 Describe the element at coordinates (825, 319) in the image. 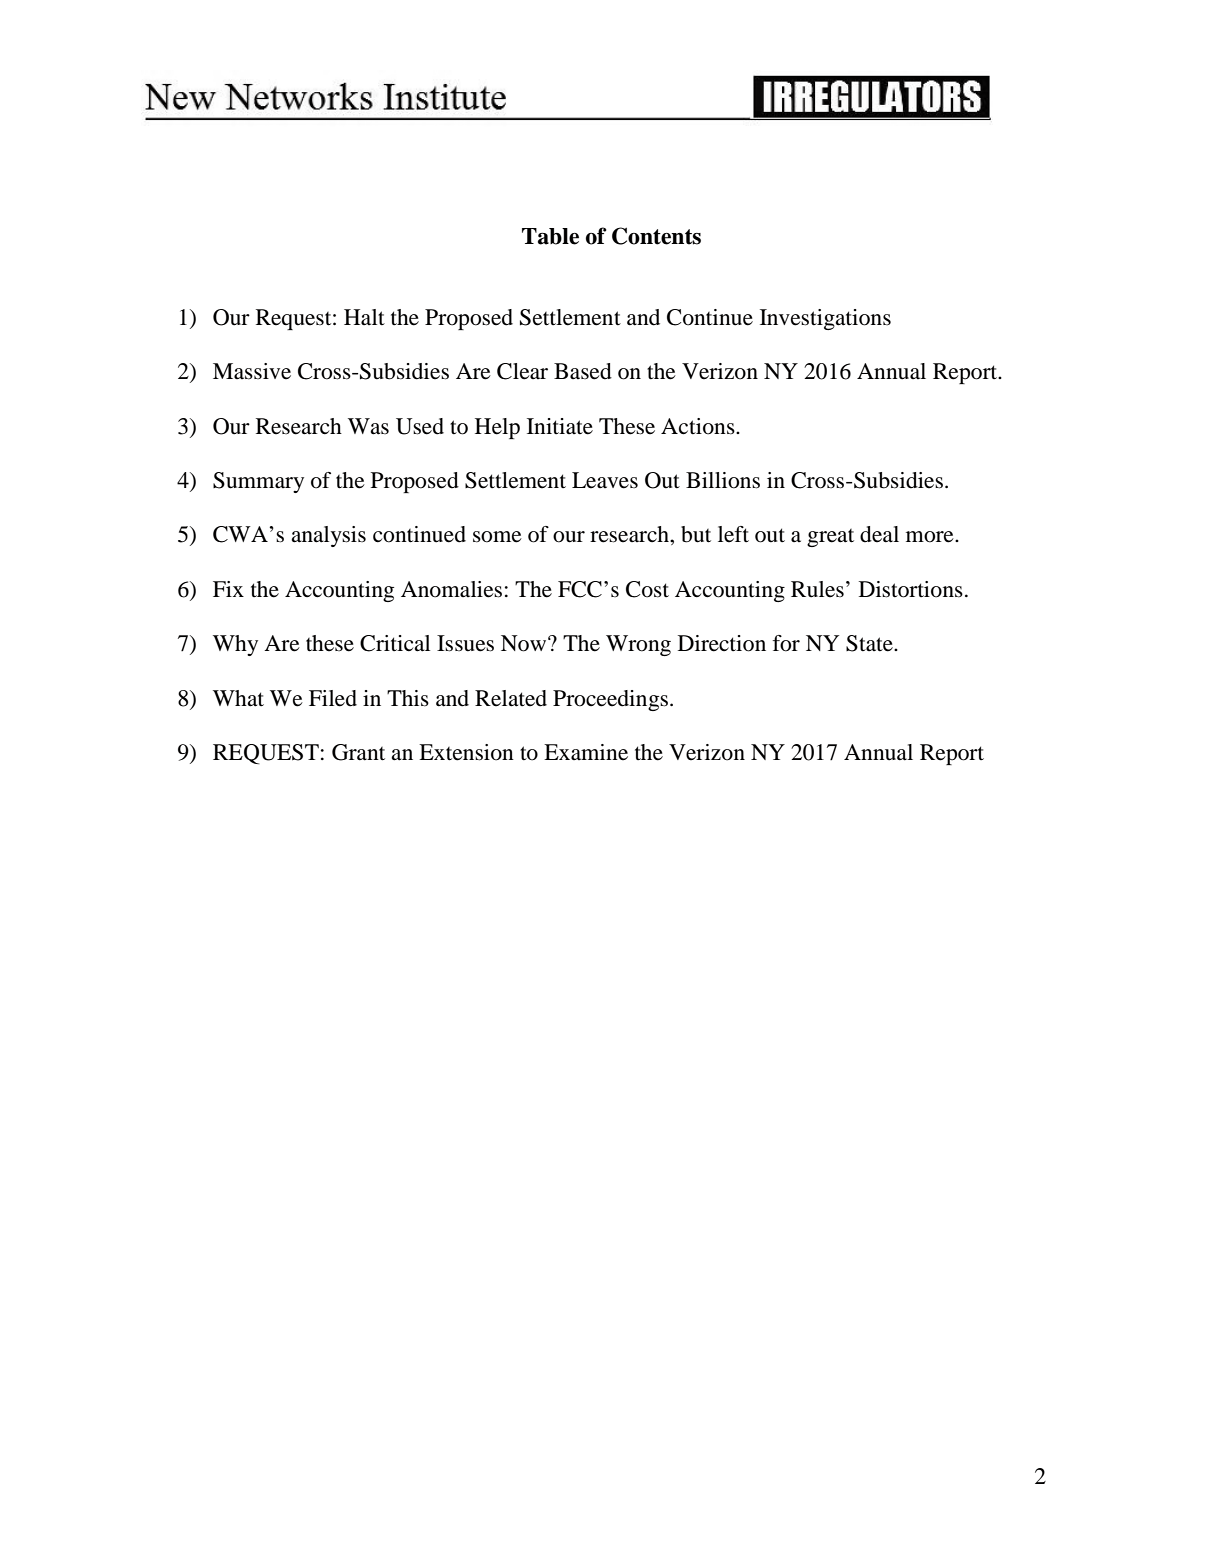

I see `Investigations` at that location.
